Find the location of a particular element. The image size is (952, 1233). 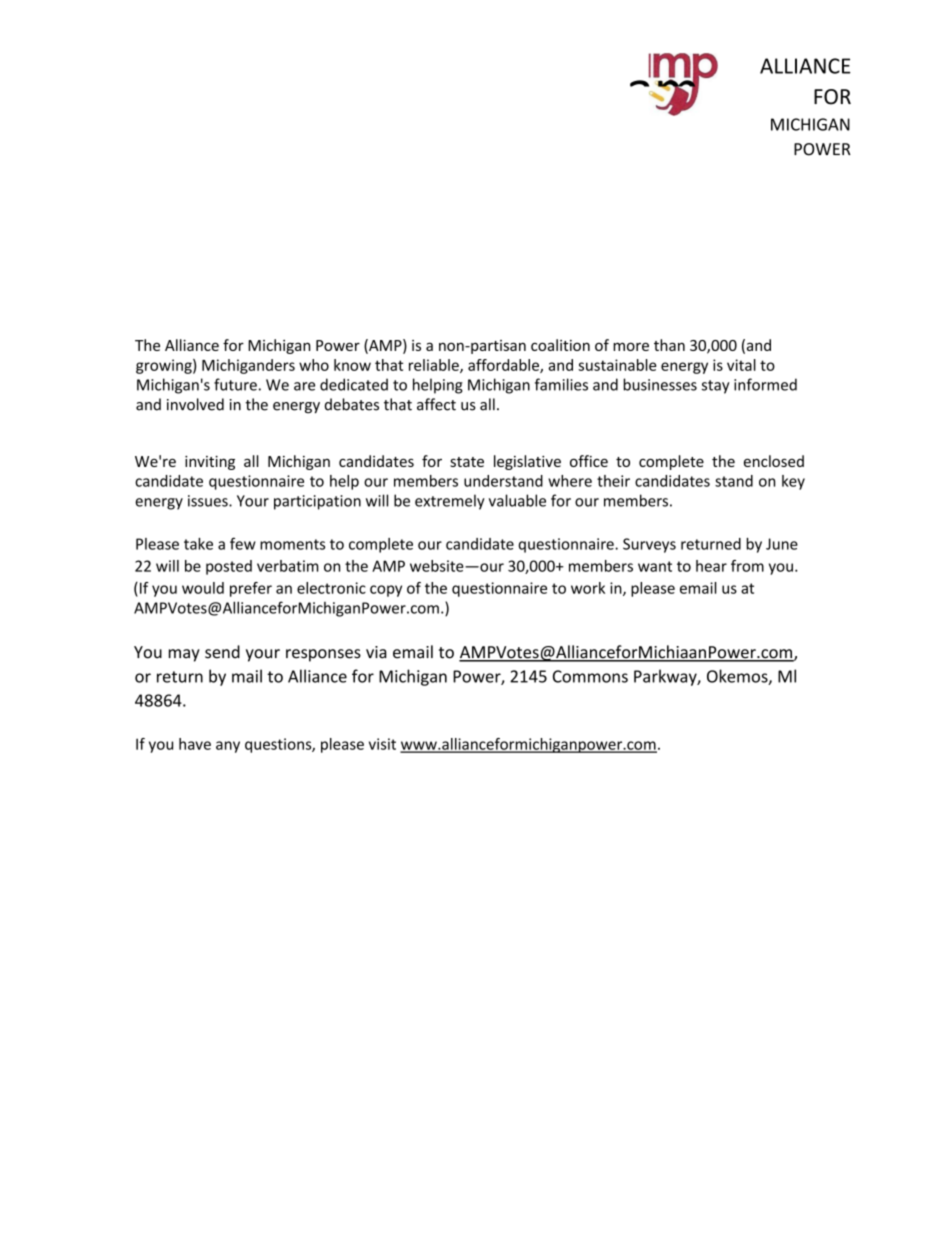

extremely is located at coordinates (450, 502).
